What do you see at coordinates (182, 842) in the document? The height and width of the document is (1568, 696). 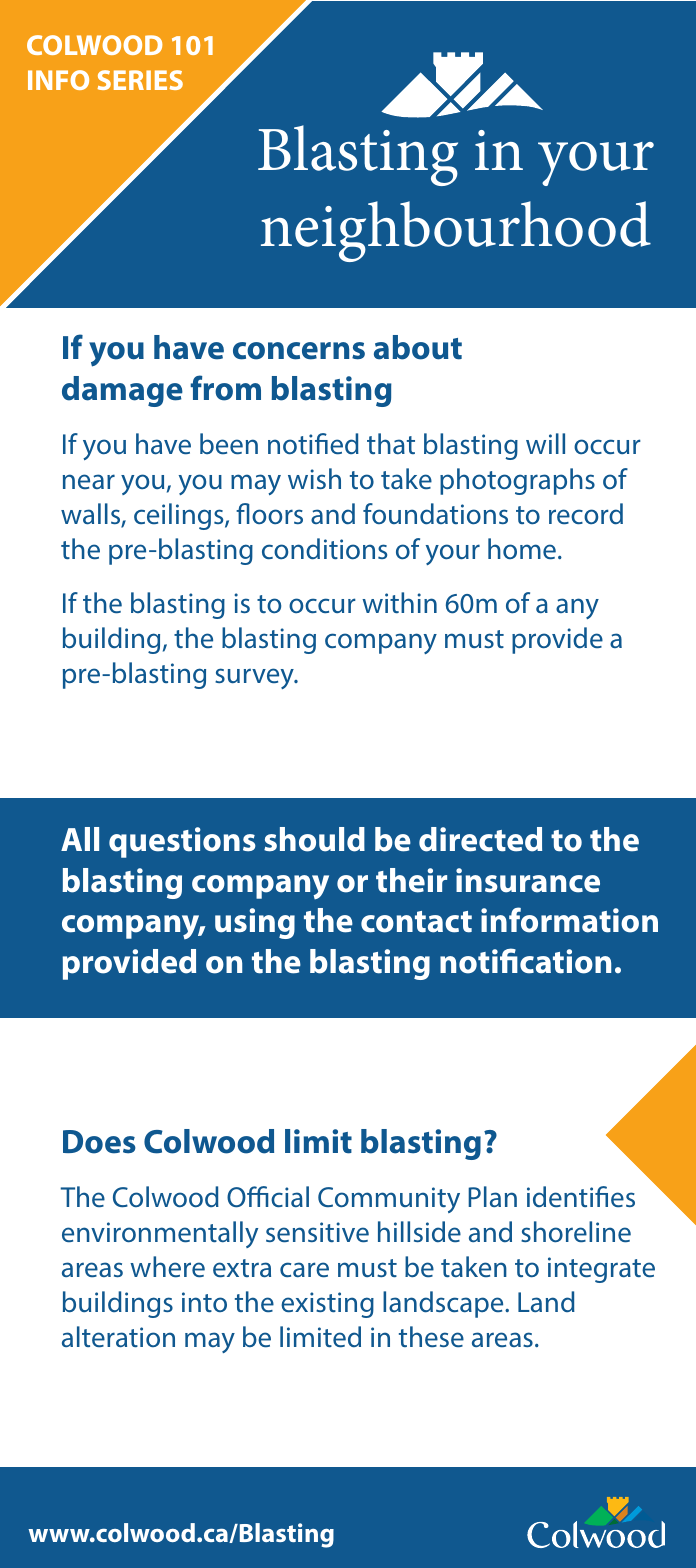 I see `questions` at bounding box center [182, 842].
